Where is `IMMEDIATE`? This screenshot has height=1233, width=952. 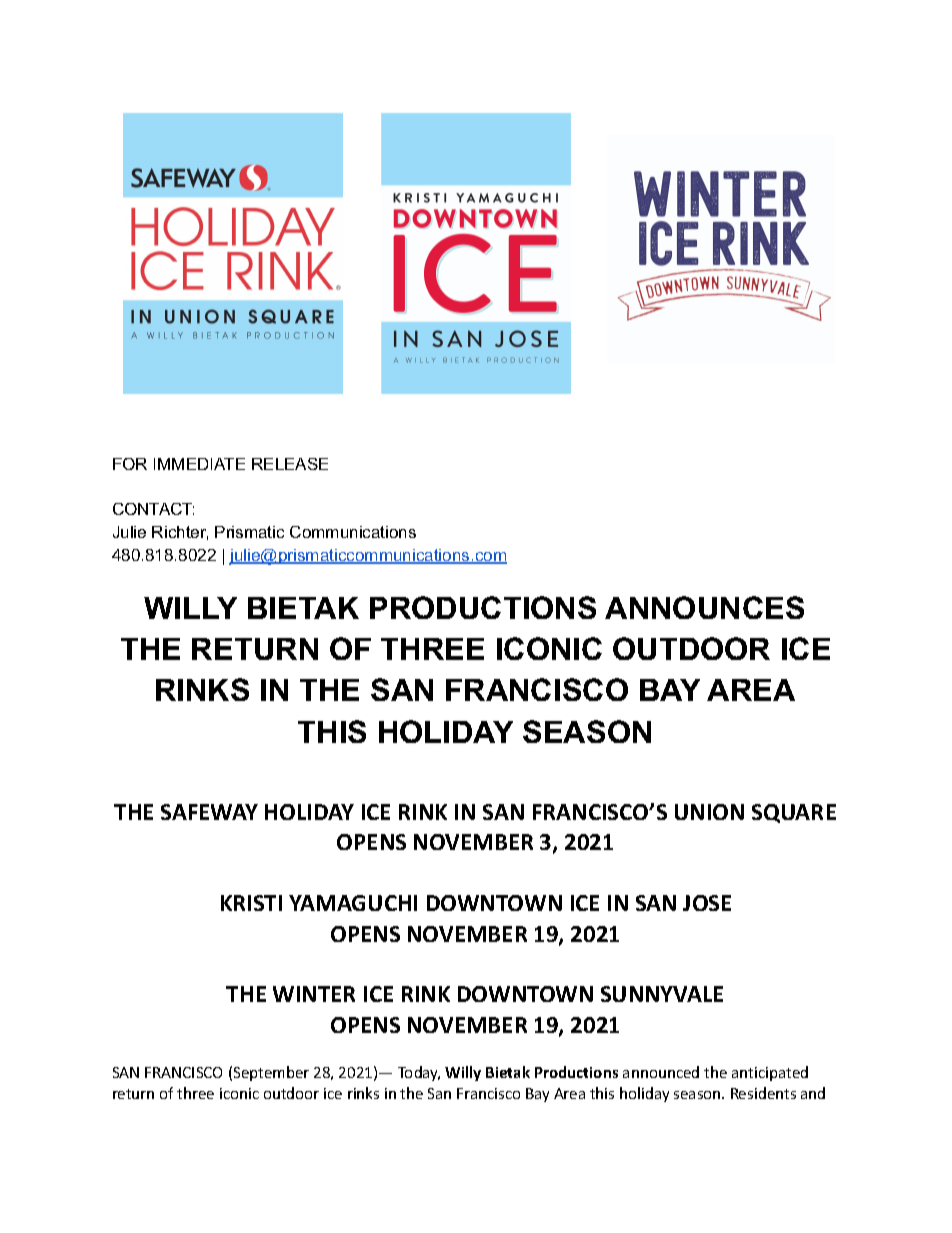
IMMEDIATE is located at coordinates (199, 464).
